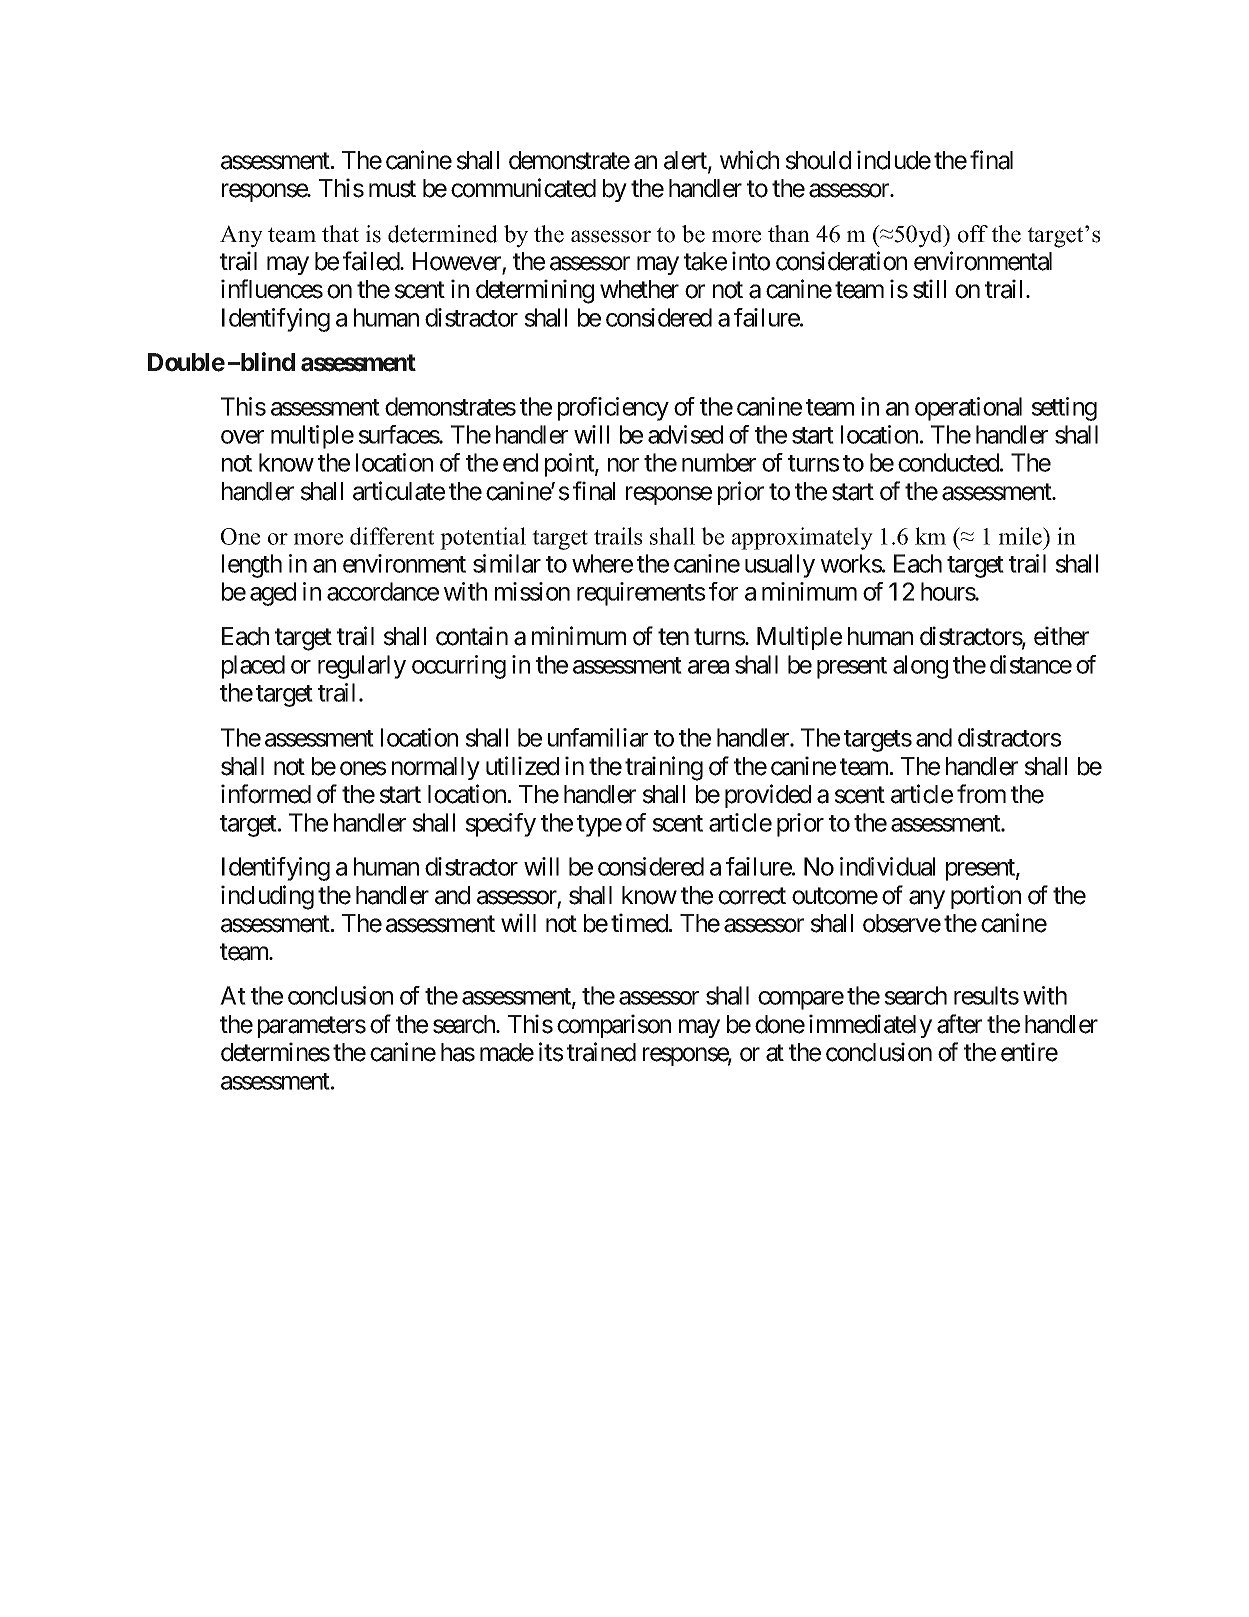  What do you see at coordinates (267, 897) in the image?
I see `including` at bounding box center [267, 897].
